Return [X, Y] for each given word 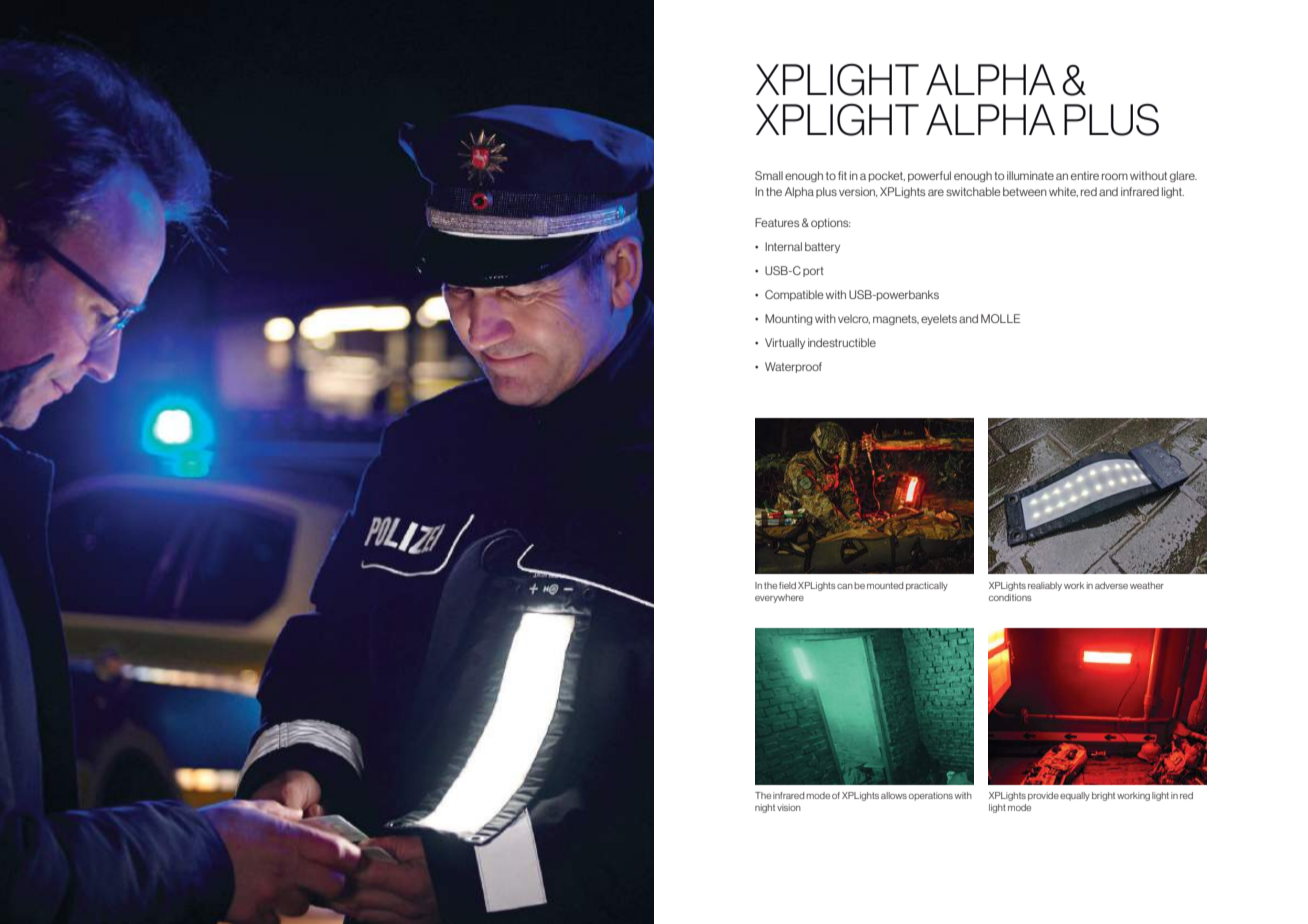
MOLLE [1000, 318]
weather [1147, 585]
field [787, 585]
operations [931, 796]
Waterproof [793, 367]
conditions [1010, 597]
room [1115, 176]
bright [1103, 796]
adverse [1111, 585]
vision [789, 807]
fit [842, 175]
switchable [973, 191]
